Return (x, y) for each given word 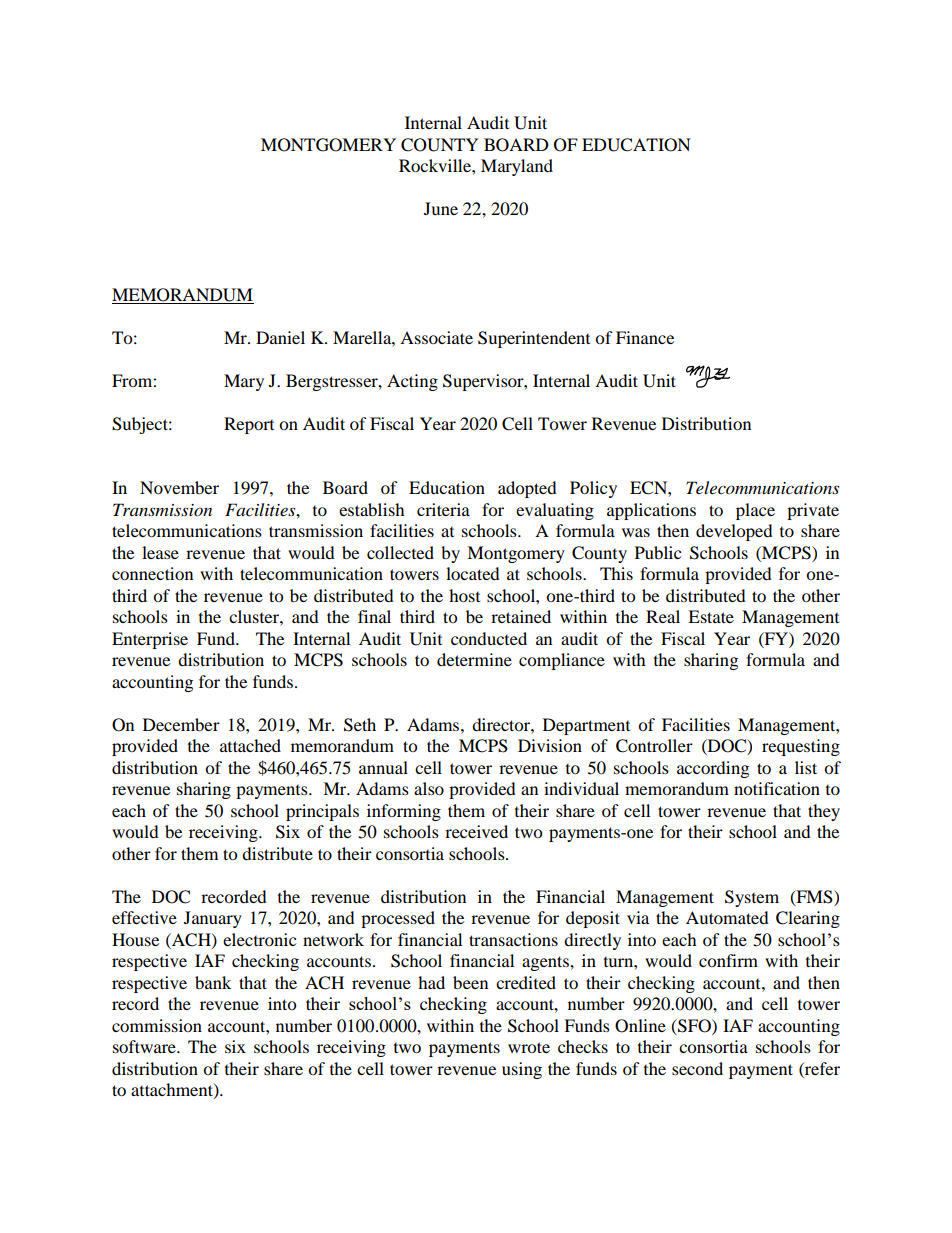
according (713, 769)
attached (250, 745)
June (441, 208)
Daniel (280, 337)
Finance (645, 337)
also (429, 788)
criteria (443, 509)
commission (157, 1025)
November (179, 487)
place (755, 511)
